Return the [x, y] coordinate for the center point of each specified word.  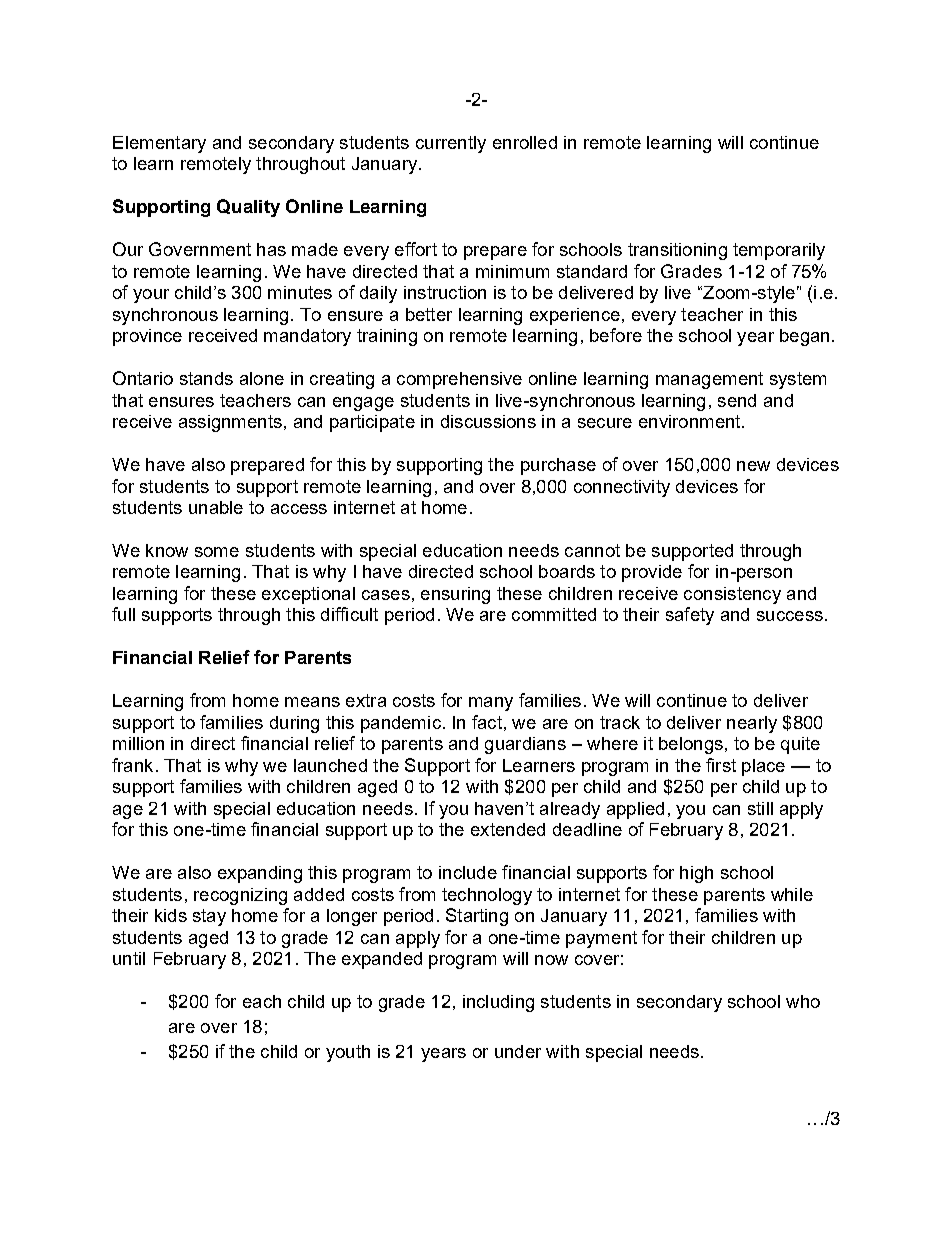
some [217, 552]
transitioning [677, 251]
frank [132, 765]
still [760, 808]
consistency [732, 595]
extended [508, 829]
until [129, 958]
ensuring [455, 595]
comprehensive [459, 380]
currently [451, 144]
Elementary [159, 144]
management [709, 380]
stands [206, 378]
